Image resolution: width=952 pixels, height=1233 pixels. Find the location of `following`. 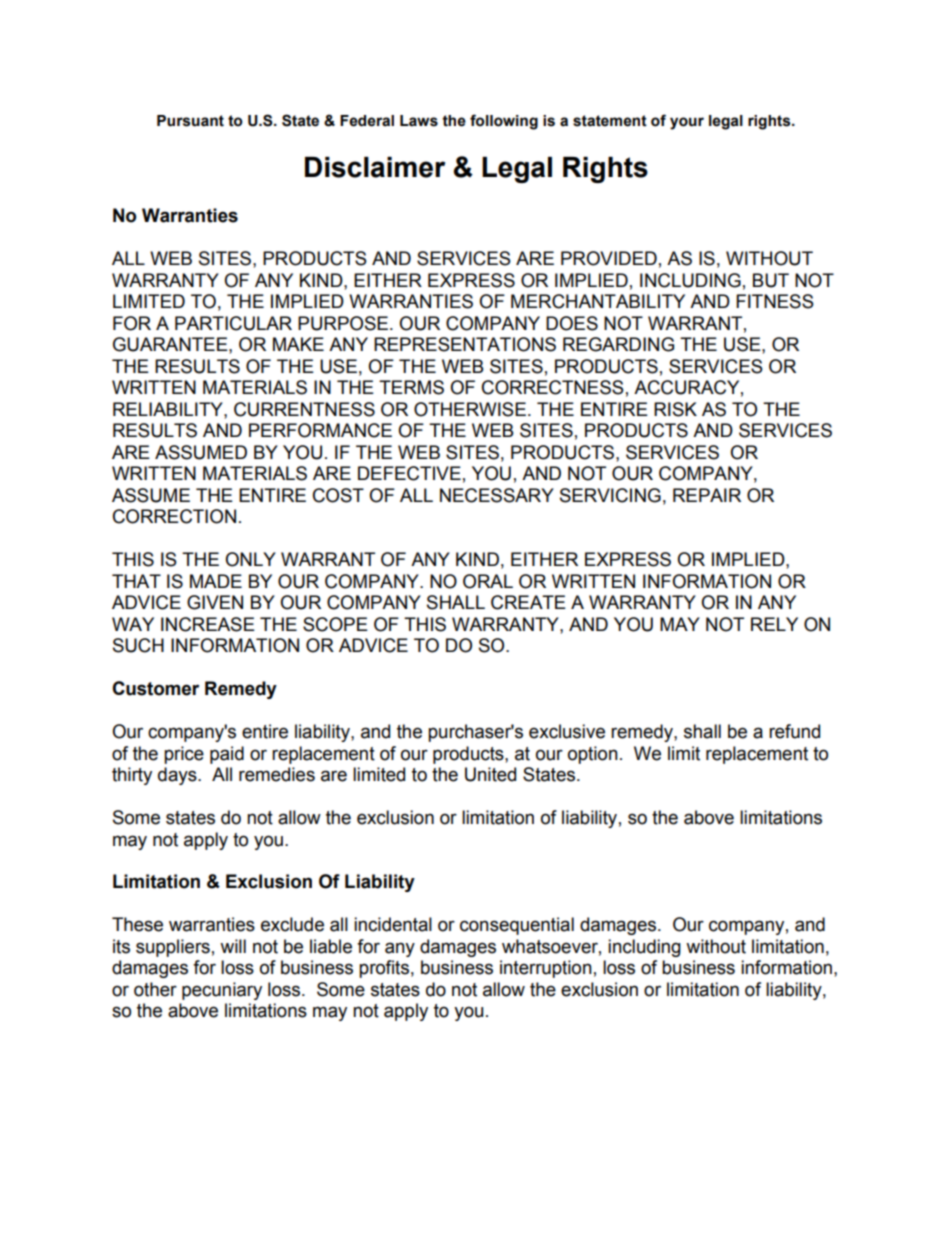

following is located at coordinates (504, 122).
